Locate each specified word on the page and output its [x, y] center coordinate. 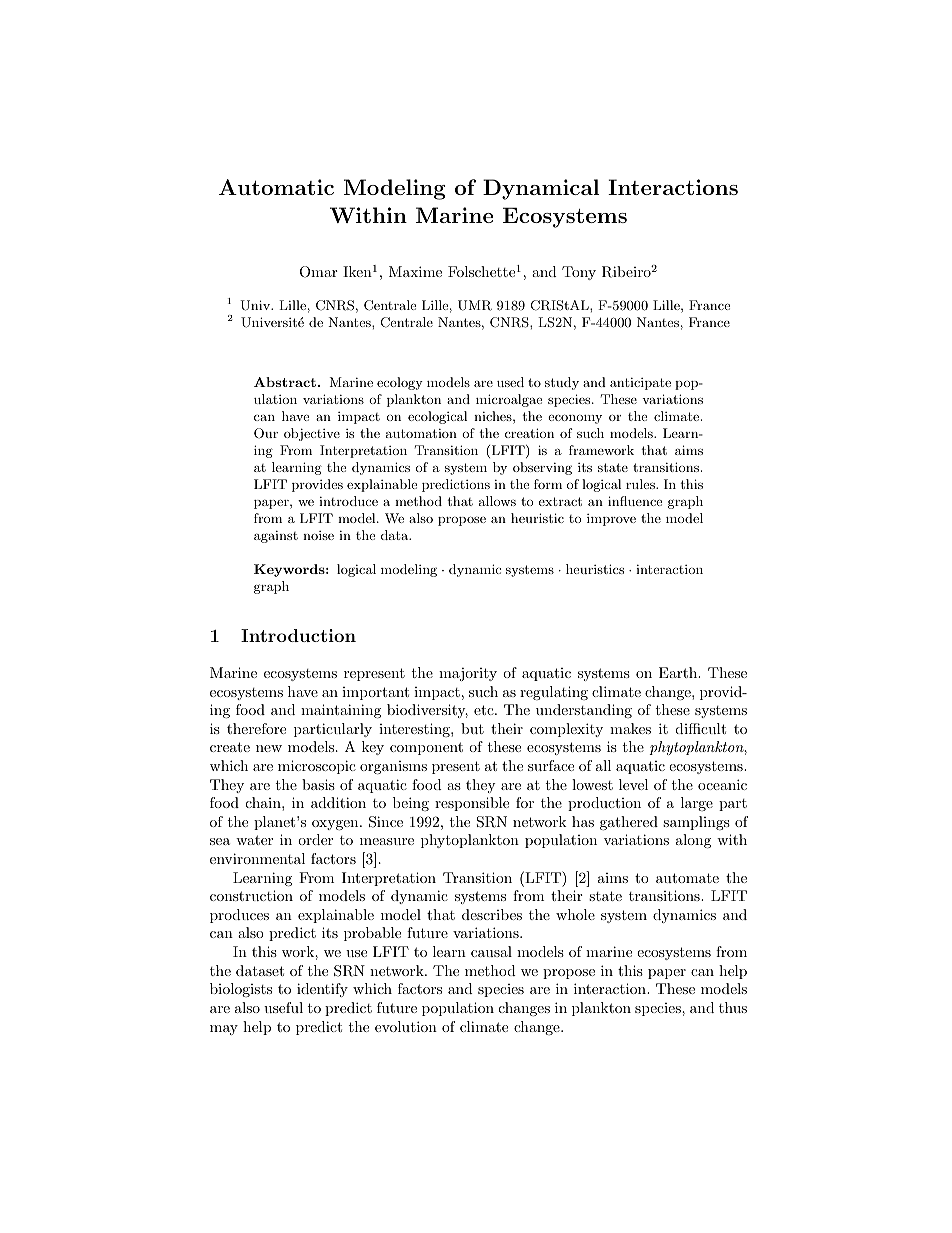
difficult [701, 728]
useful [283, 1007]
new [269, 748]
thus [733, 1007]
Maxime [415, 271]
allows [497, 501]
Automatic [276, 187]
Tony [579, 273]
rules [641, 484]
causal [491, 951]
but [472, 728]
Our [266, 433]
